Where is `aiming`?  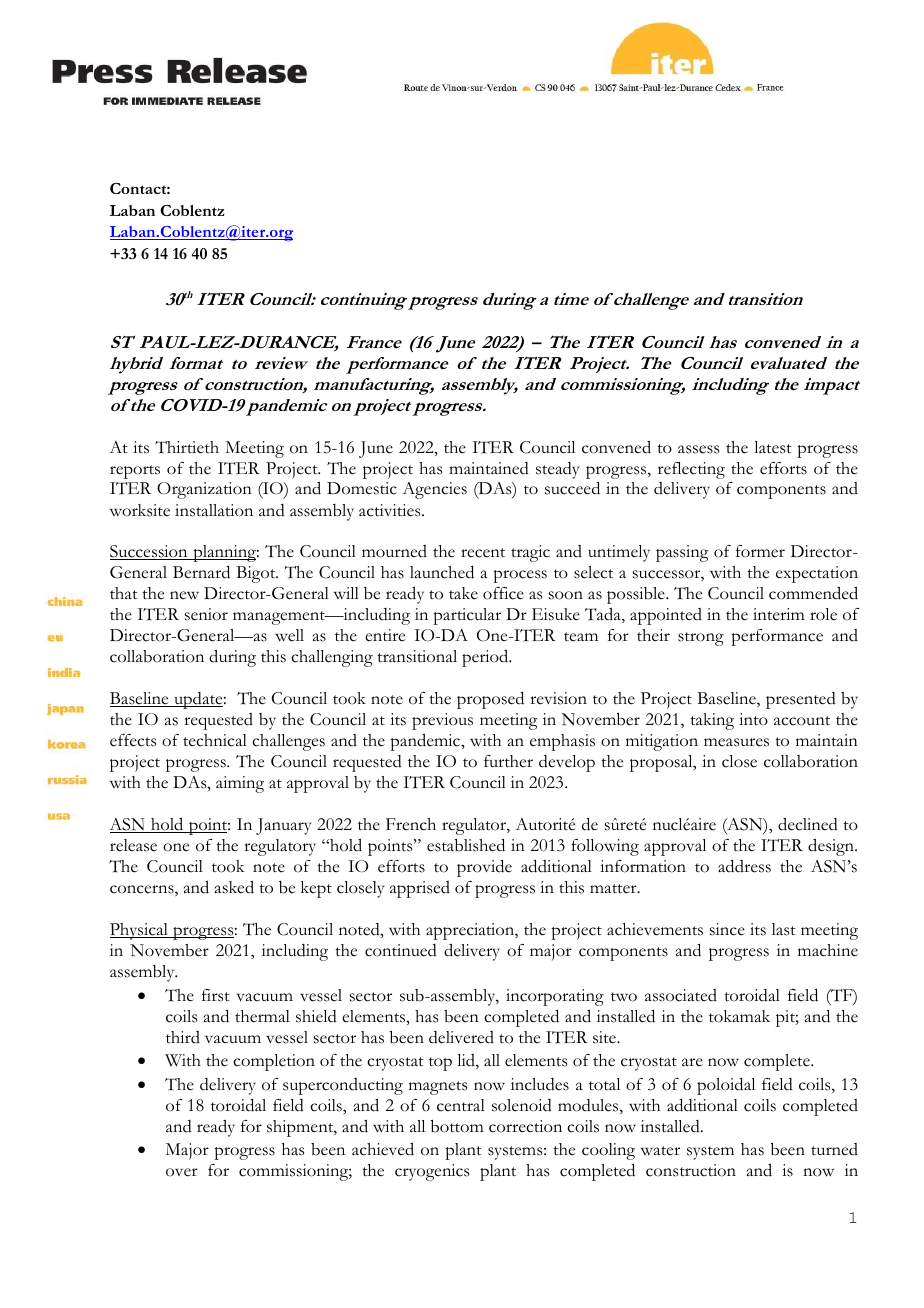
aiming is located at coordinates (240, 784).
